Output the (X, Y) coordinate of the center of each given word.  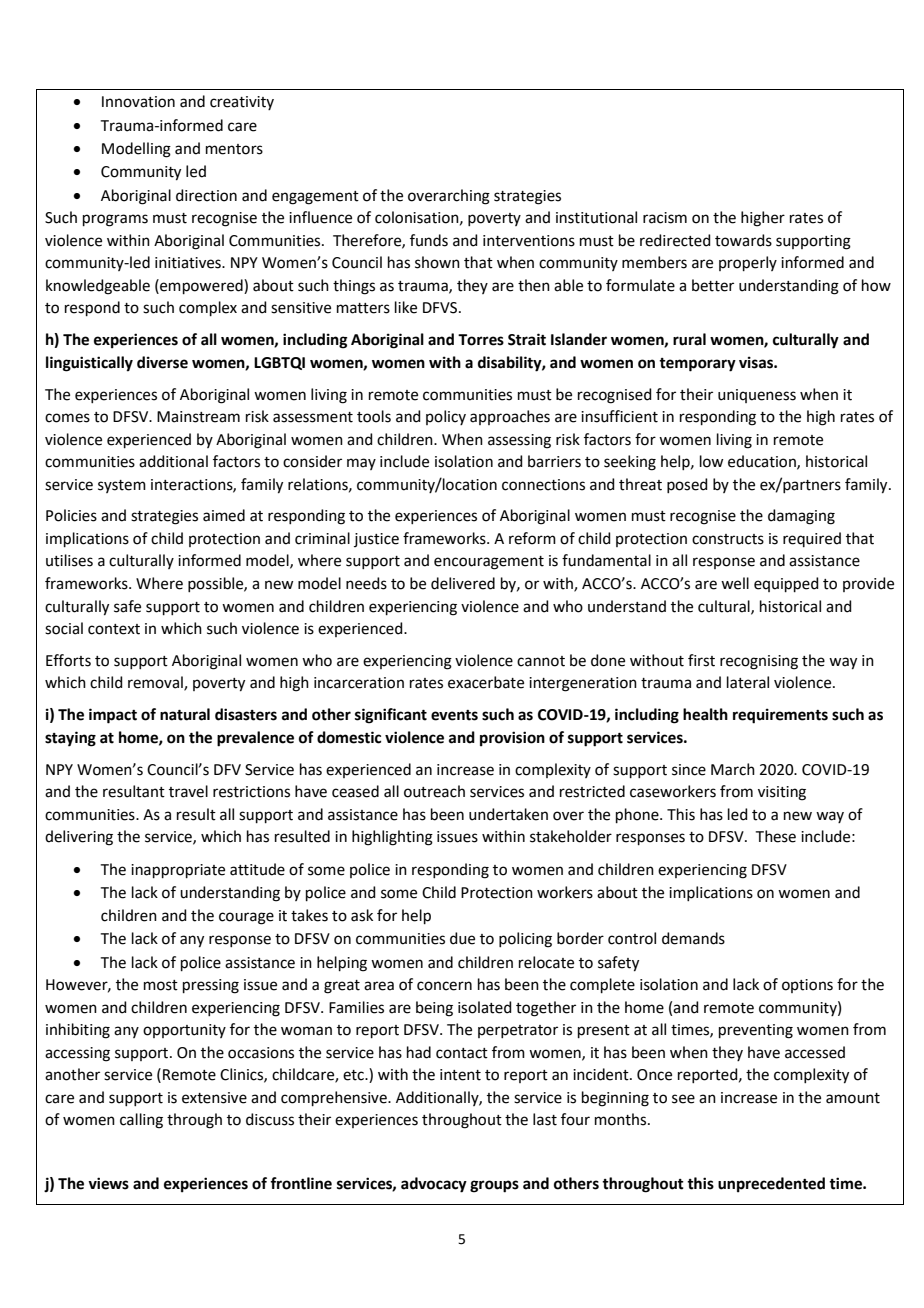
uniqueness (757, 396)
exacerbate (486, 682)
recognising (759, 662)
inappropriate (178, 871)
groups (494, 1186)
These (776, 836)
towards (743, 240)
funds (429, 240)
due (462, 938)
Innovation (138, 102)
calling (141, 1121)
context (114, 629)
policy (446, 417)
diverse (162, 362)
